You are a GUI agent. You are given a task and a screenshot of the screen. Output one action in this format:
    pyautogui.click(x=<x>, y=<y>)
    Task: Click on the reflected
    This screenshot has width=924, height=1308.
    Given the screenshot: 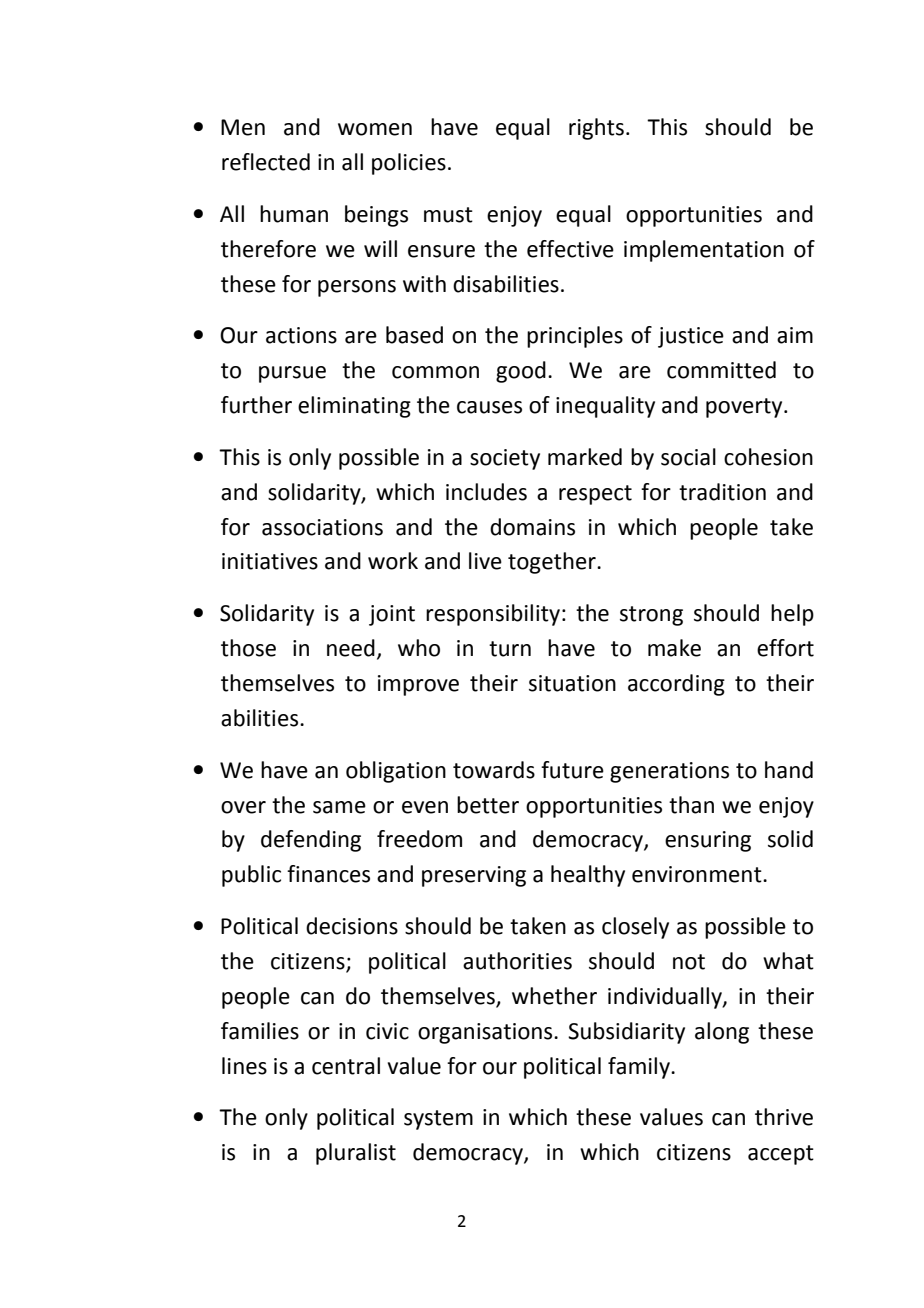 What is the action you would take?
    pyautogui.click(x=266, y=162)
